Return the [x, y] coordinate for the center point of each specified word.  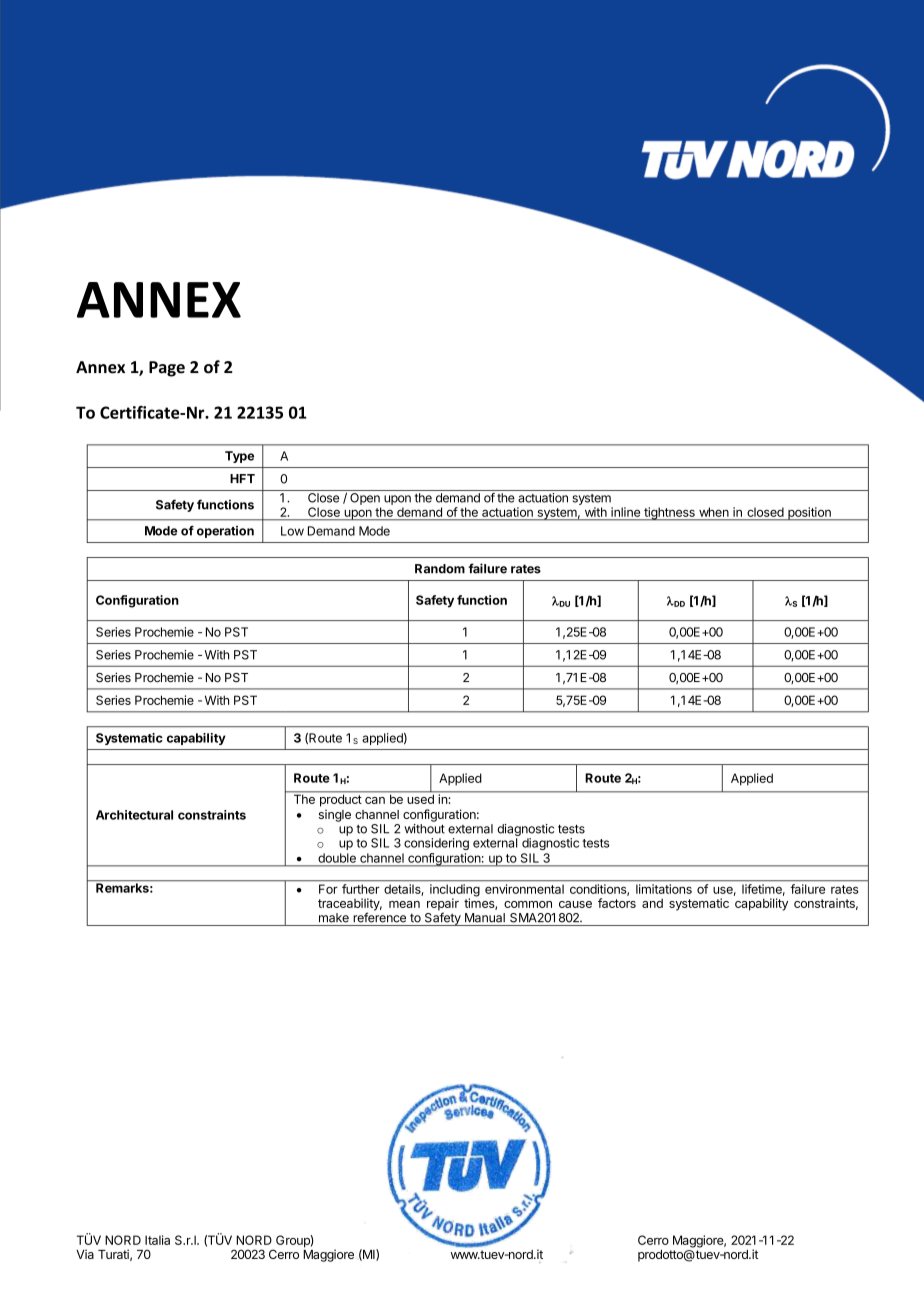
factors [617, 903]
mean [404, 904]
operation [225, 532]
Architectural [134, 815]
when [714, 512]
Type [239, 457]
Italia [157, 1240]
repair [443, 905]
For [328, 889]
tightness [669, 514]
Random [440, 569]
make [334, 918]
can [375, 800]
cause [575, 904]
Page [167, 369]
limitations [664, 889]
